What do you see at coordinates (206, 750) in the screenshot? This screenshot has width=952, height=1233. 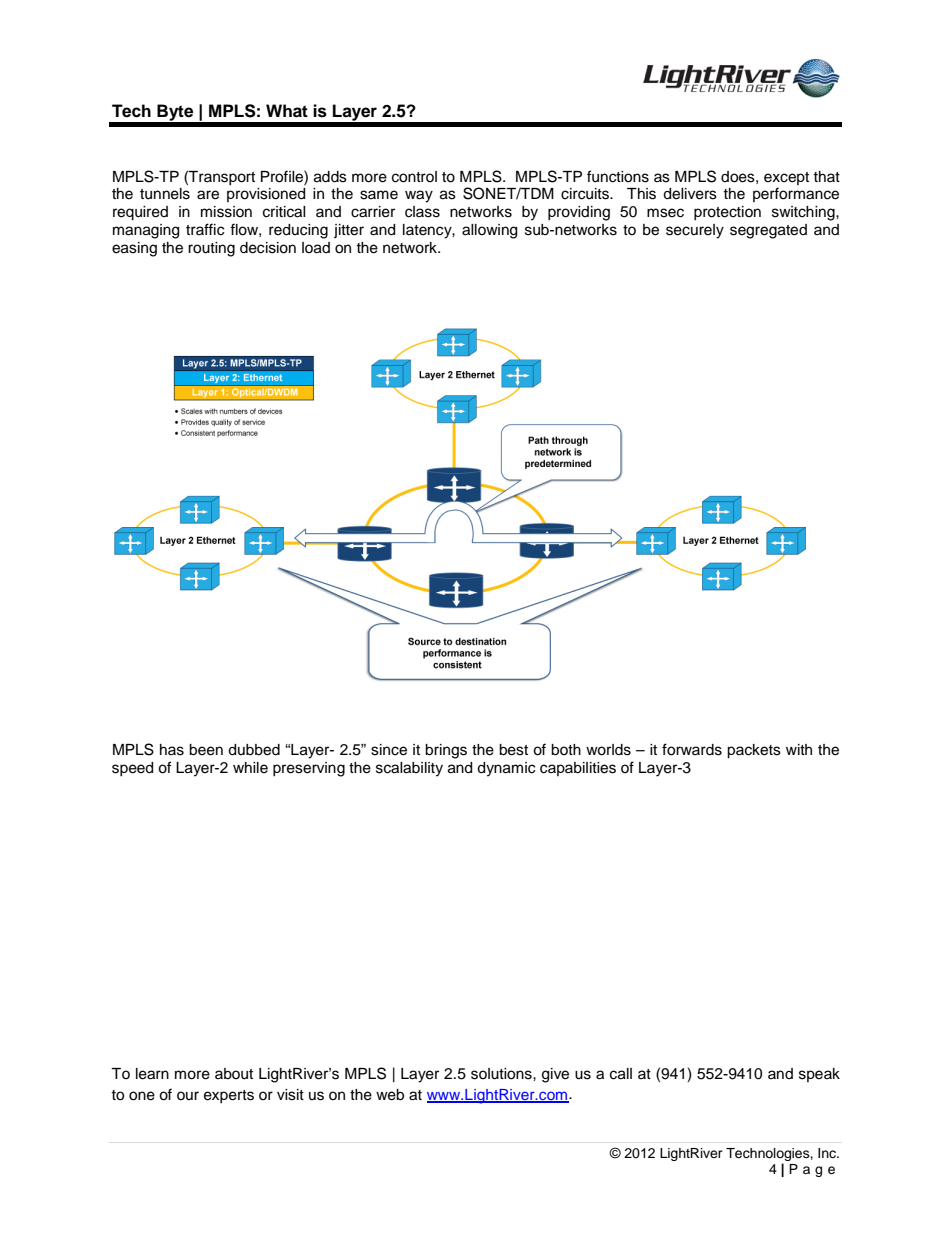 I see `been` at bounding box center [206, 750].
